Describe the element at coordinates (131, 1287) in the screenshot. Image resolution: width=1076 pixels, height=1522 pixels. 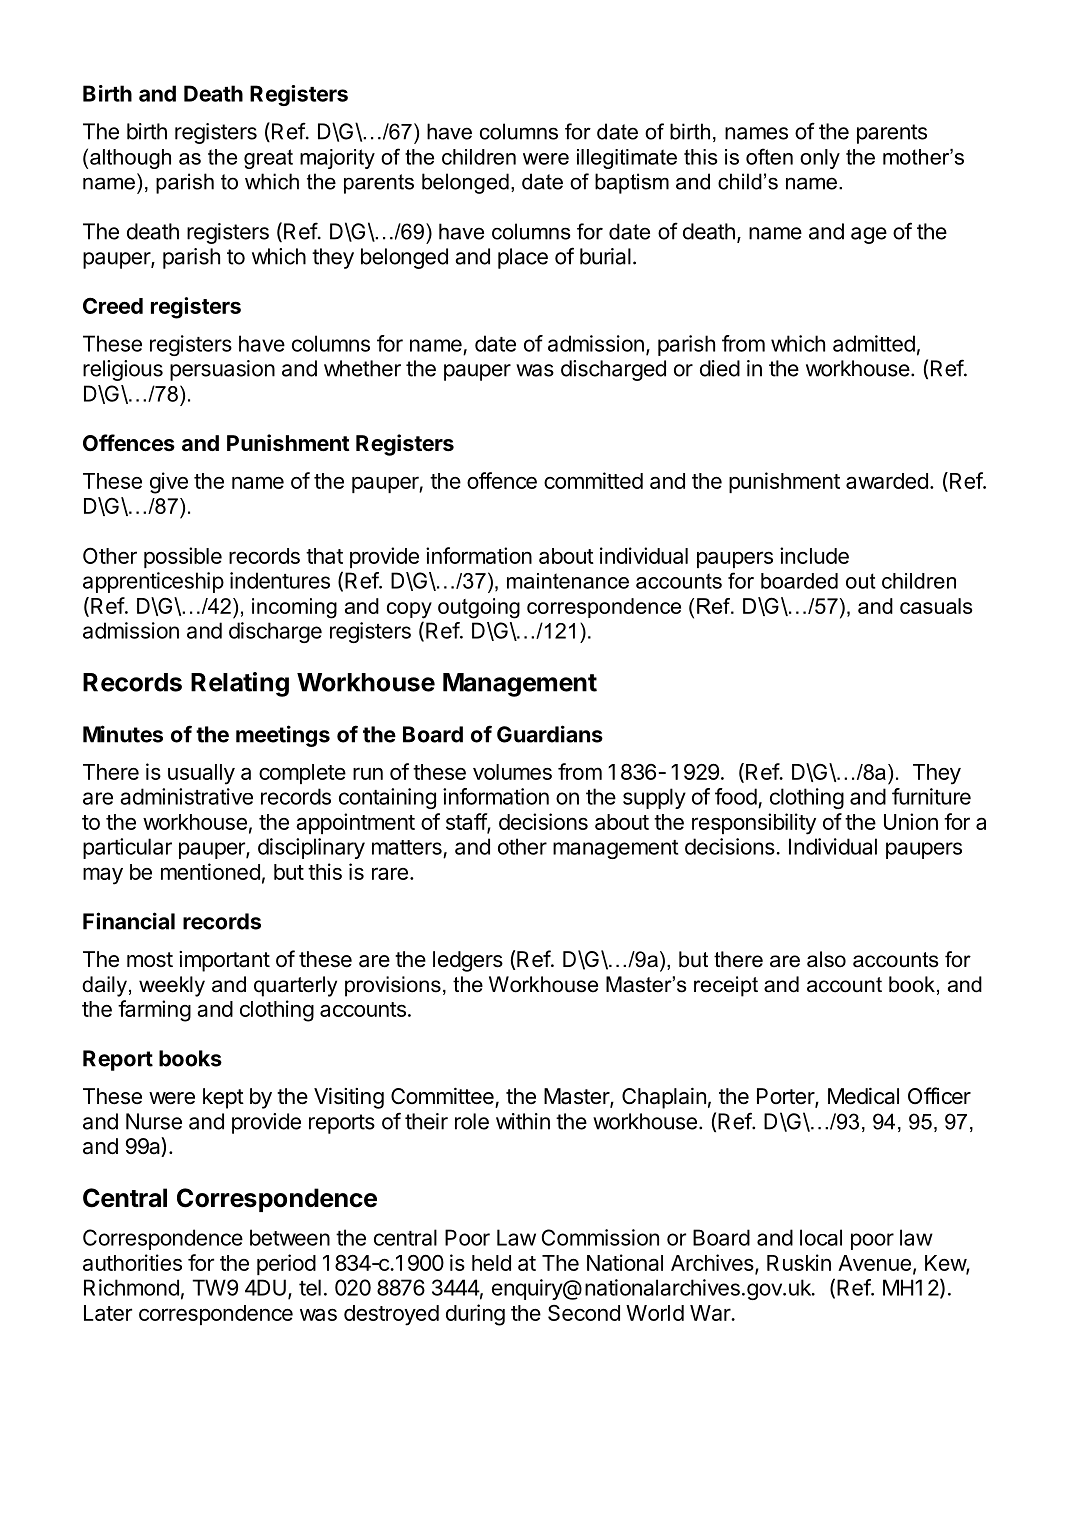
I see `Richmond` at that location.
